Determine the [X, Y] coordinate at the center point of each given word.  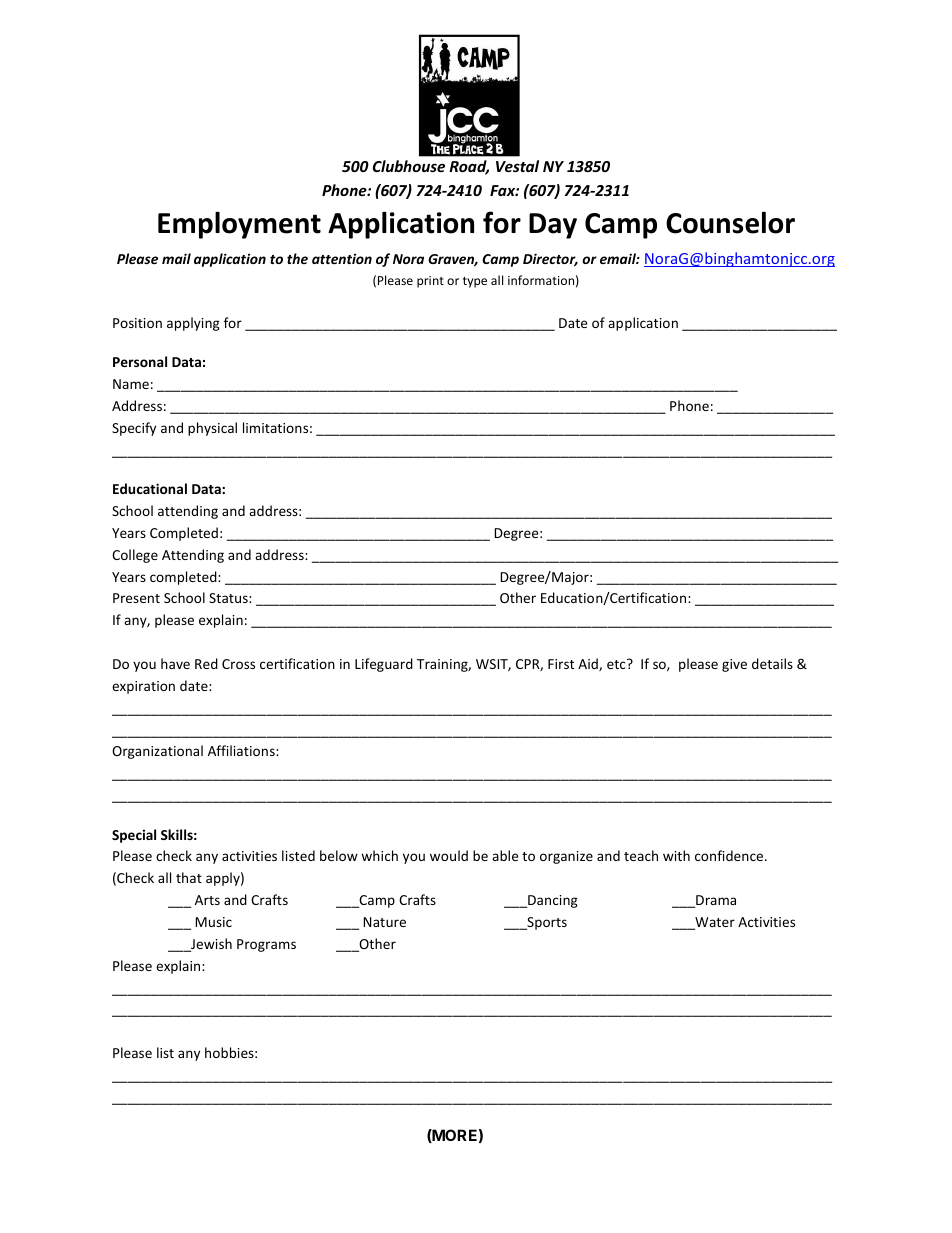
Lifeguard [384, 665]
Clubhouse [409, 166]
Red [206, 663]
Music [213, 922]
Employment [239, 225]
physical [212, 429]
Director [550, 259]
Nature [384, 922]
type [475, 282]
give [734, 665]
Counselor [730, 222]
